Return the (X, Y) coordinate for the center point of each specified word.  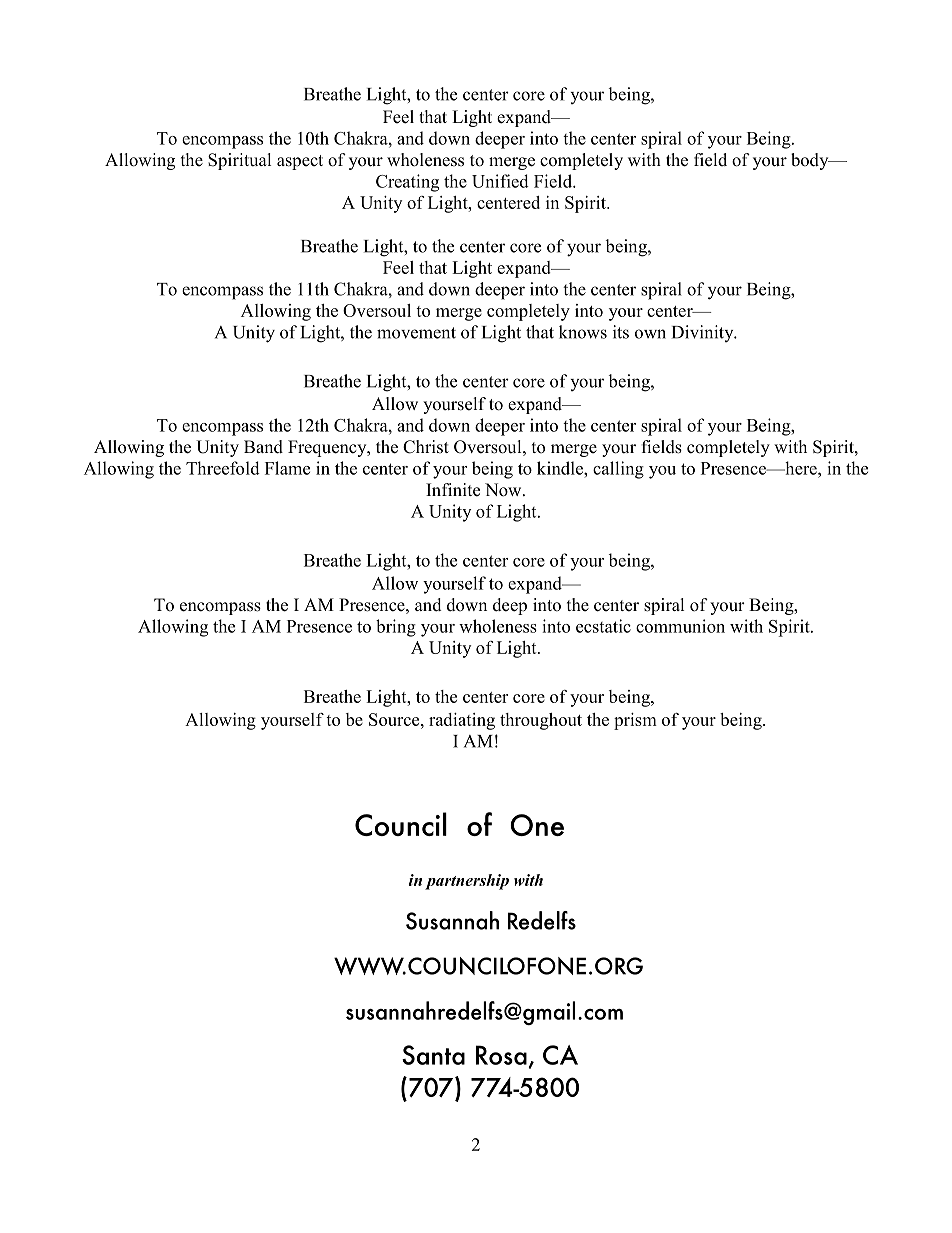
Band (263, 447)
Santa (433, 1055)
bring (396, 628)
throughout (541, 721)
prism (635, 721)
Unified (500, 181)
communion (680, 626)
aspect (300, 162)
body (811, 161)
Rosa (501, 1055)
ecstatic (603, 626)
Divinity (704, 333)
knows (583, 332)
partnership (467, 882)
